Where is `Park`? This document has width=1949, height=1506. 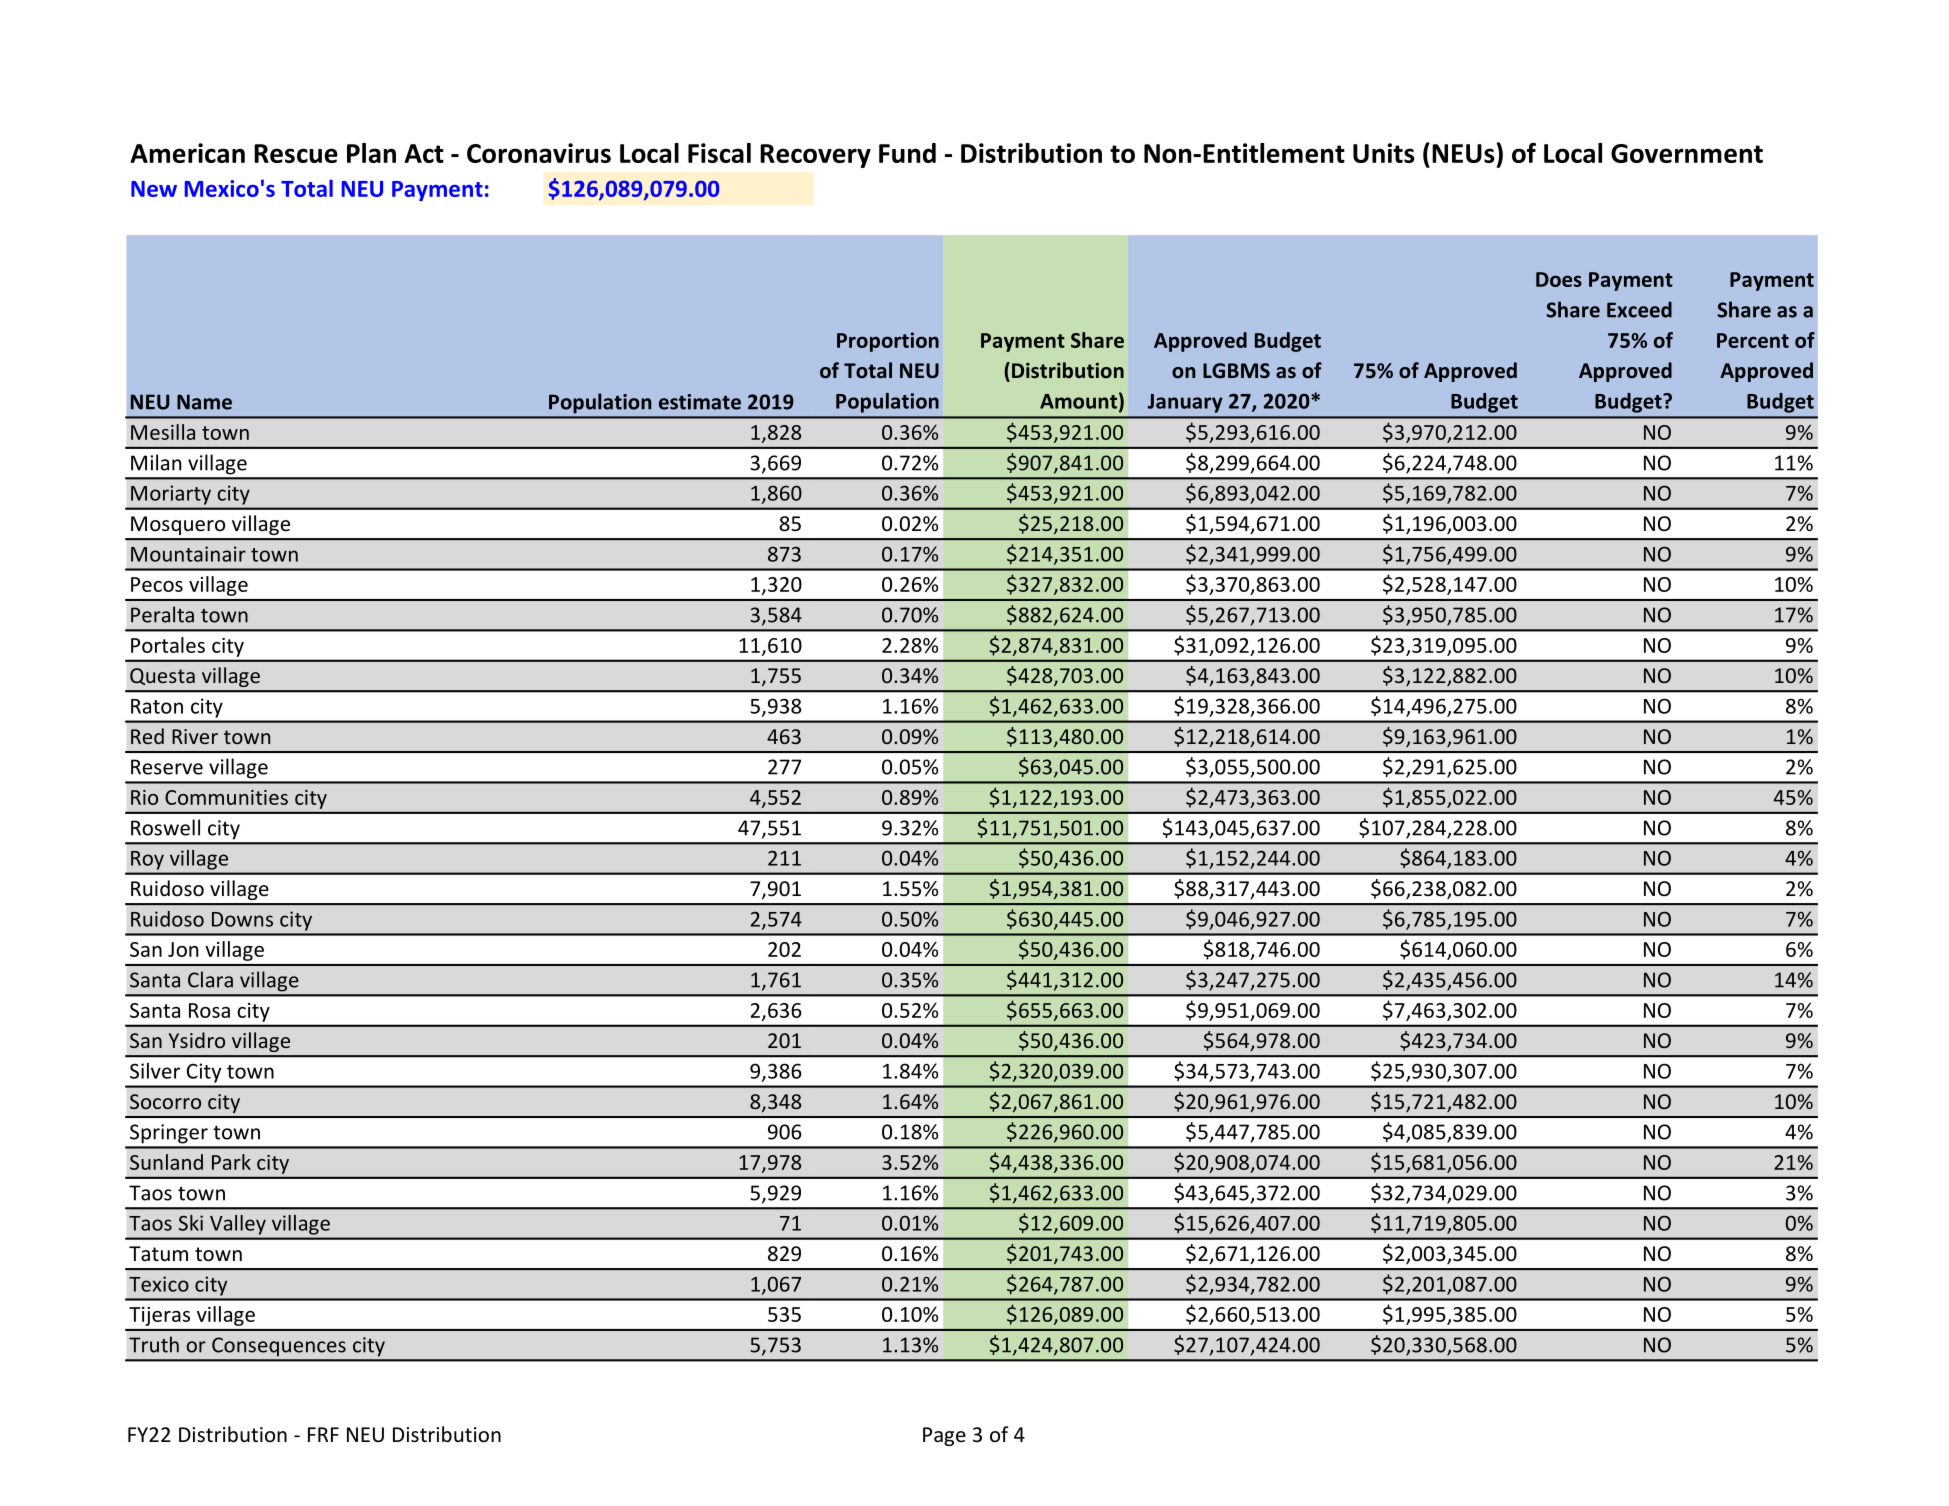 Park is located at coordinates (231, 1162).
